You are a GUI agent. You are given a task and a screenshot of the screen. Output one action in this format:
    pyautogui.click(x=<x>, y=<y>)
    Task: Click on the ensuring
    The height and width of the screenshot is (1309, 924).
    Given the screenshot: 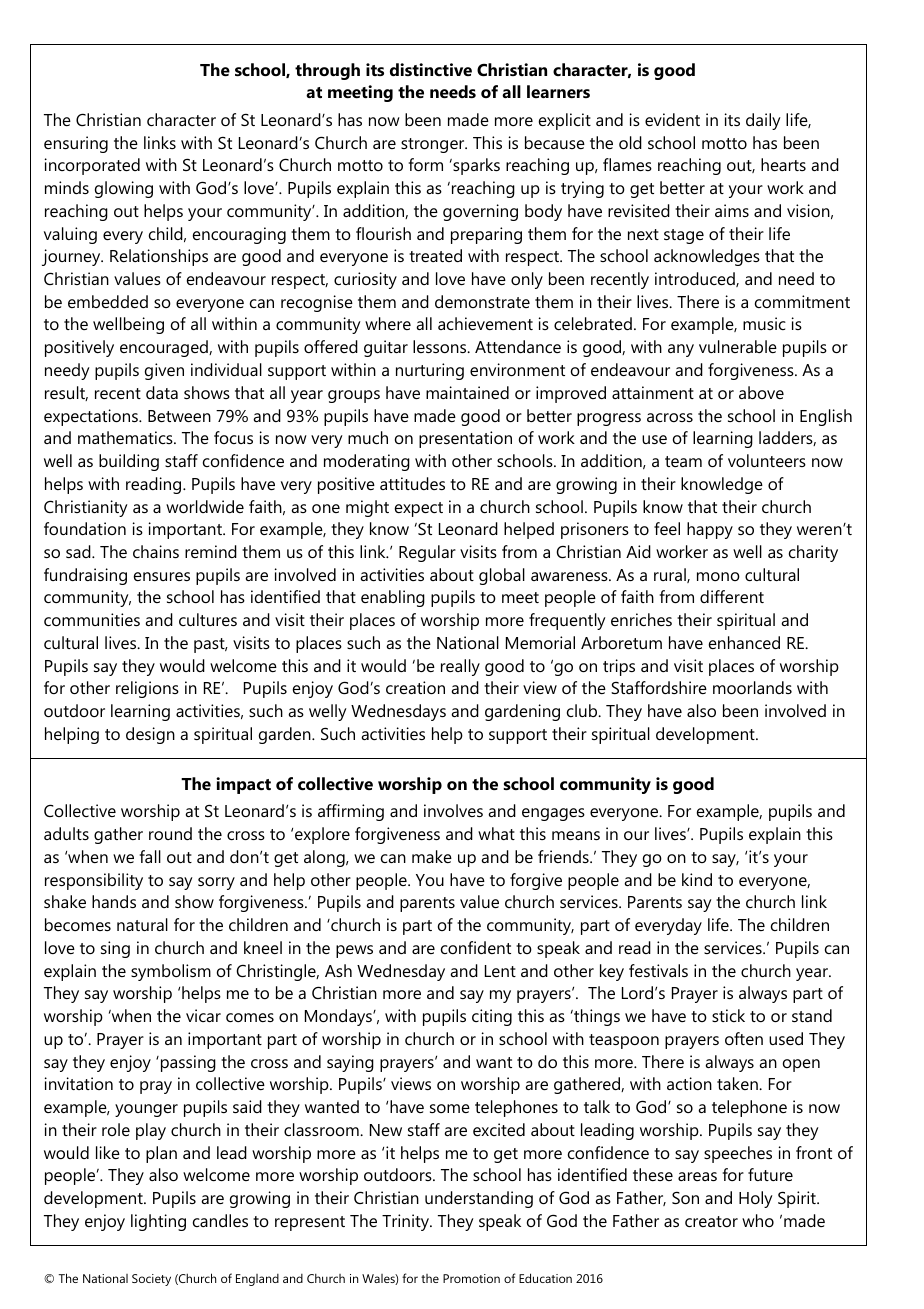 What is the action you would take?
    pyautogui.click(x=76, y=144)
